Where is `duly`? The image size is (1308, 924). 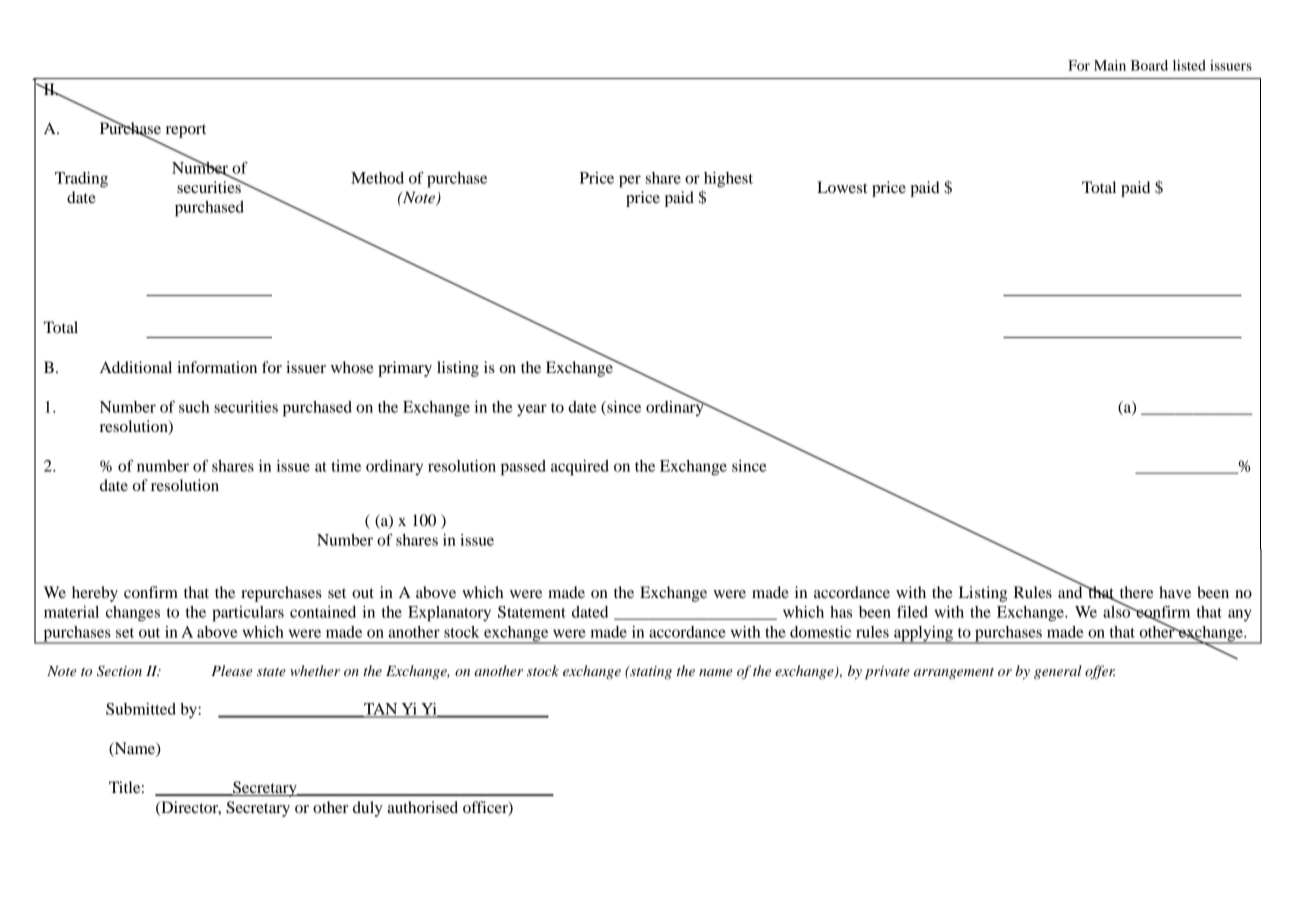 duly is located at coordinates (368, 809).
